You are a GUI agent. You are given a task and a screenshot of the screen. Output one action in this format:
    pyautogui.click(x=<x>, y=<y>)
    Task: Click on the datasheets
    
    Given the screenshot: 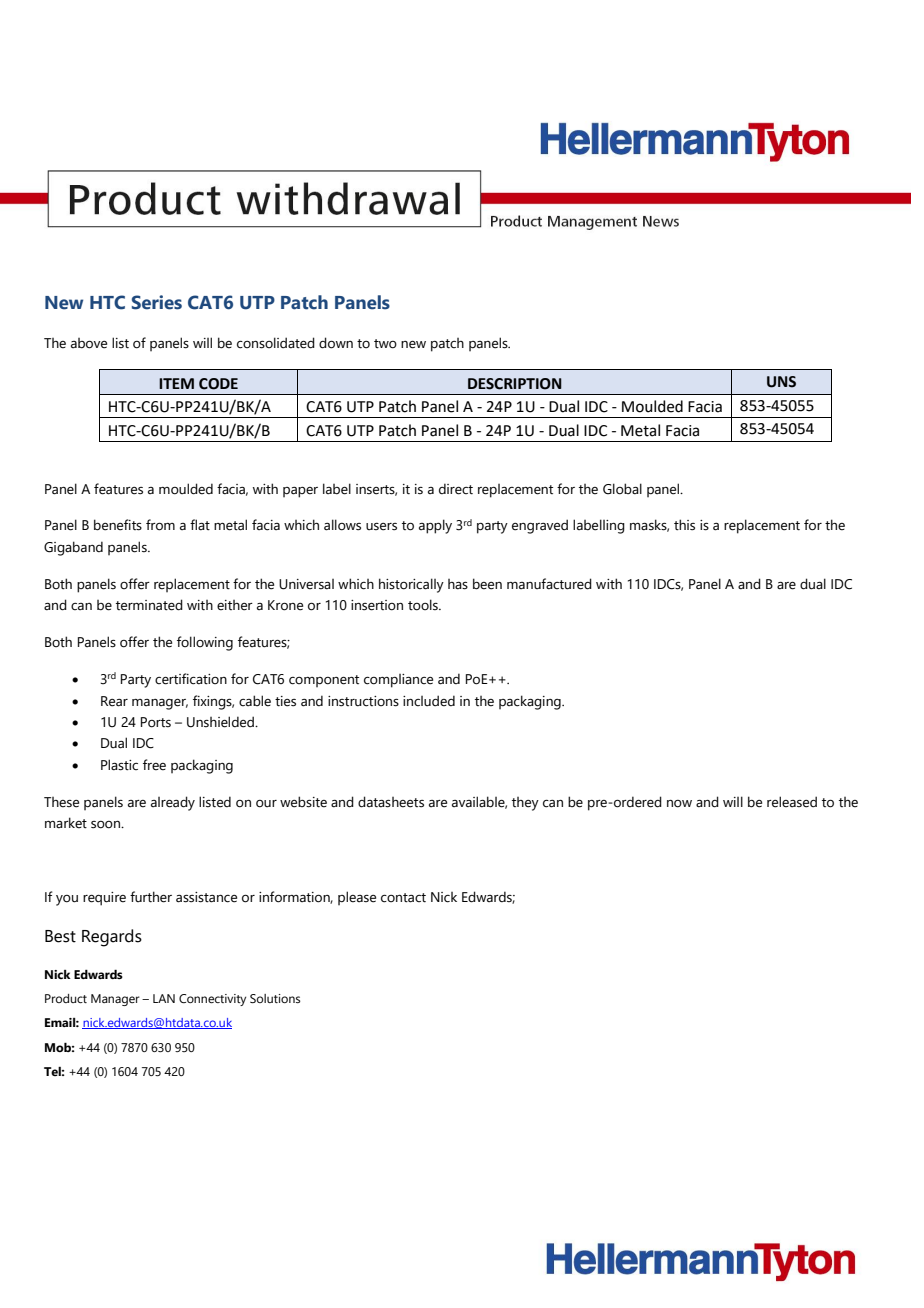 What is the action you would take?
    pyautogui.click(x=391, y=802)
